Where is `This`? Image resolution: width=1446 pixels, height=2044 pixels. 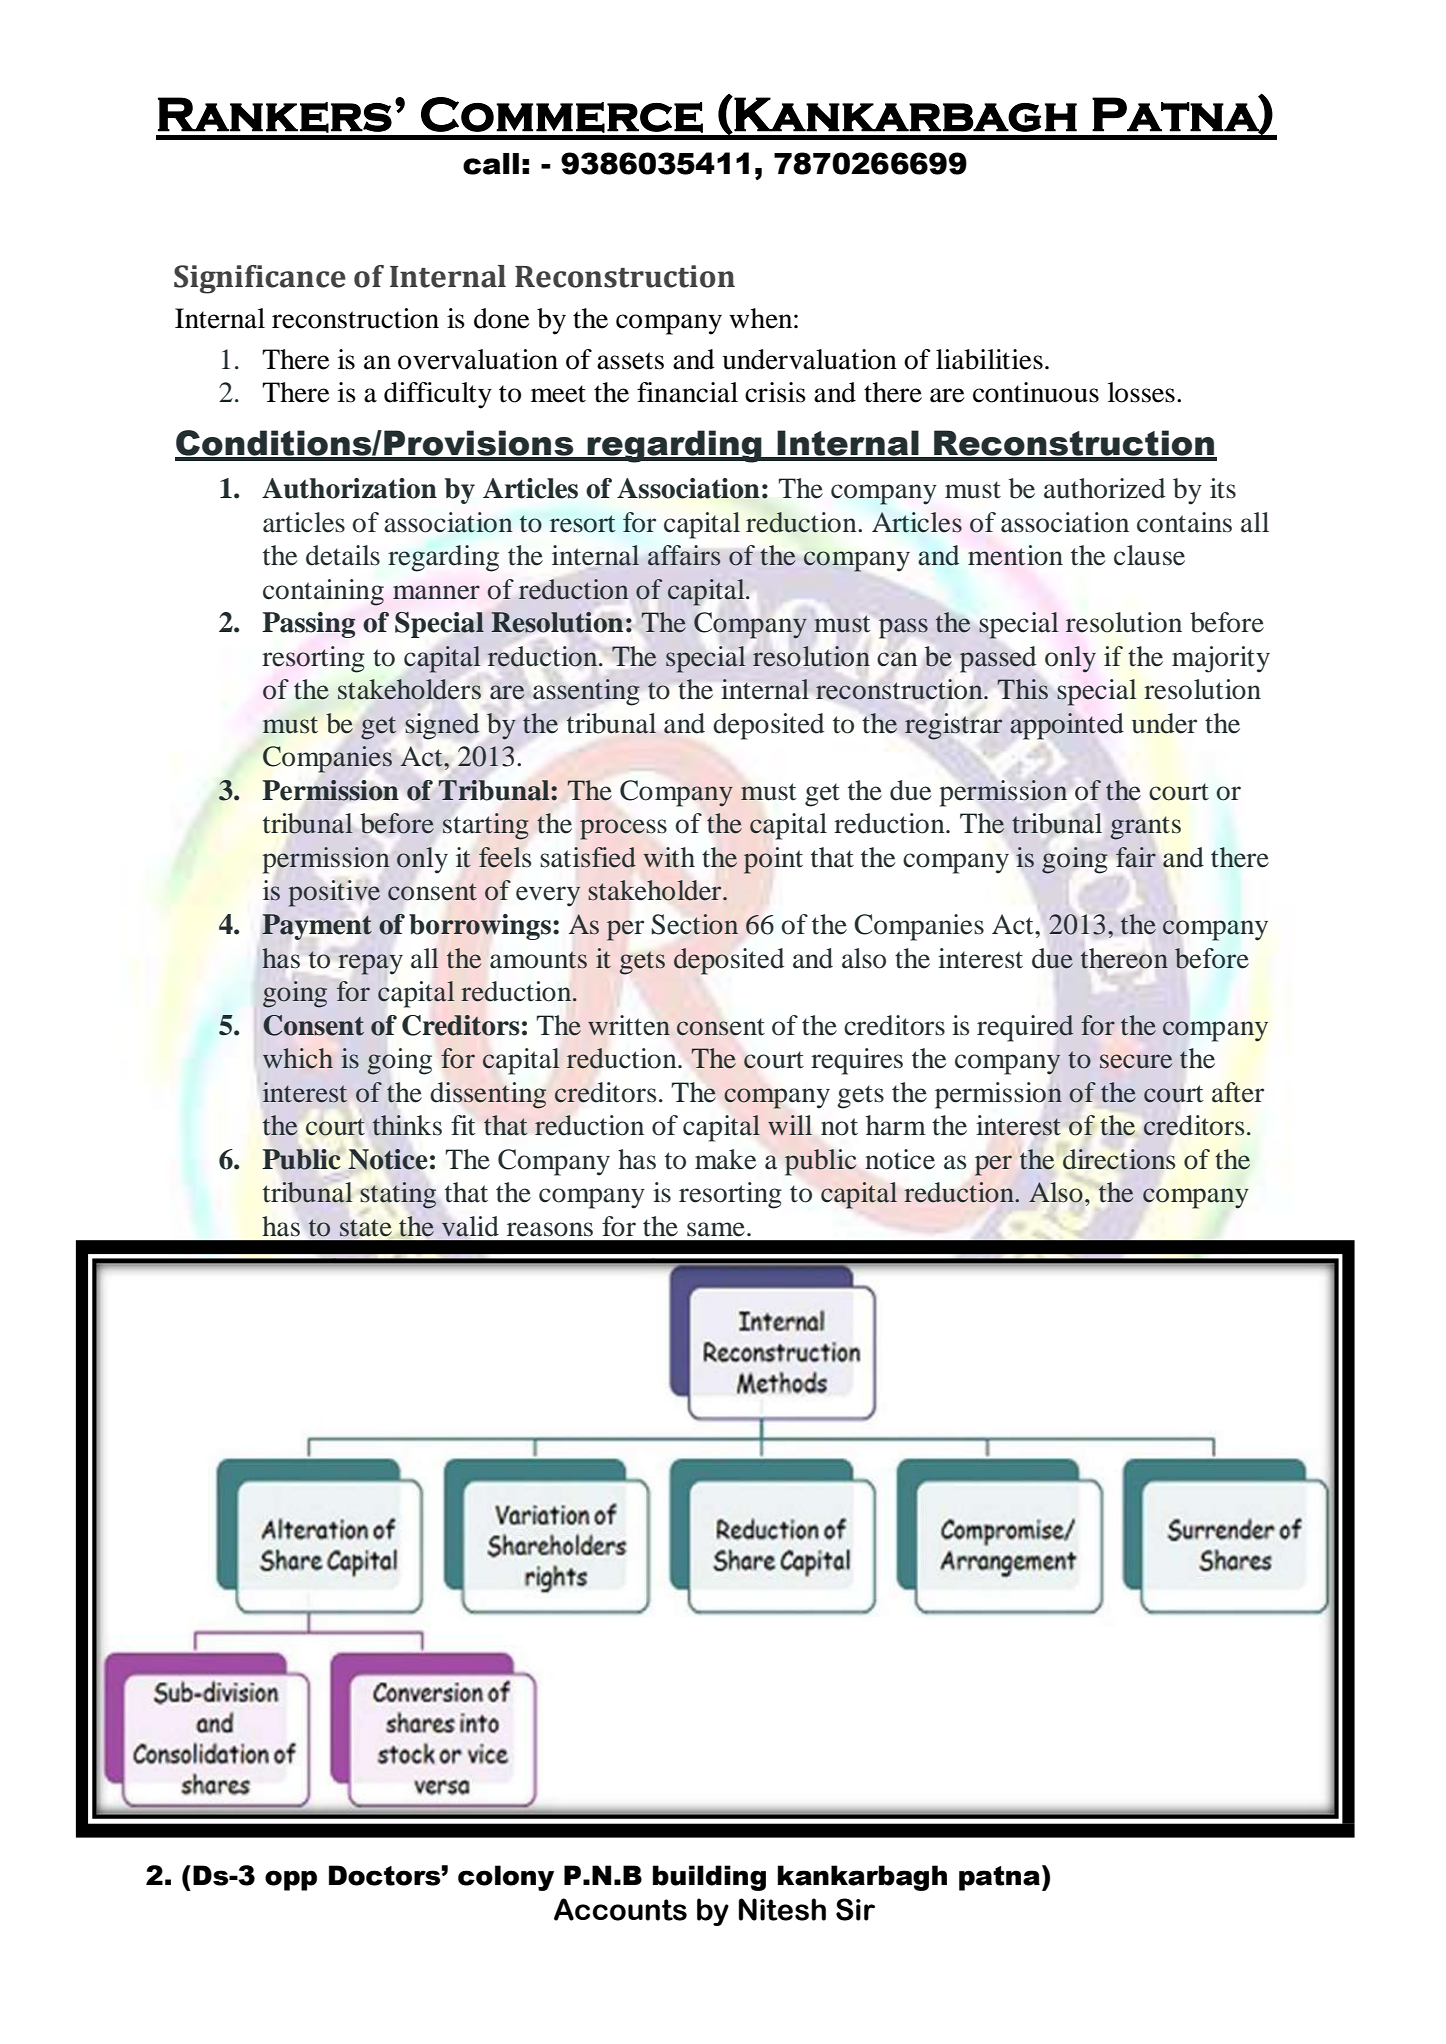
This is located at coordinates (1023, 689).
